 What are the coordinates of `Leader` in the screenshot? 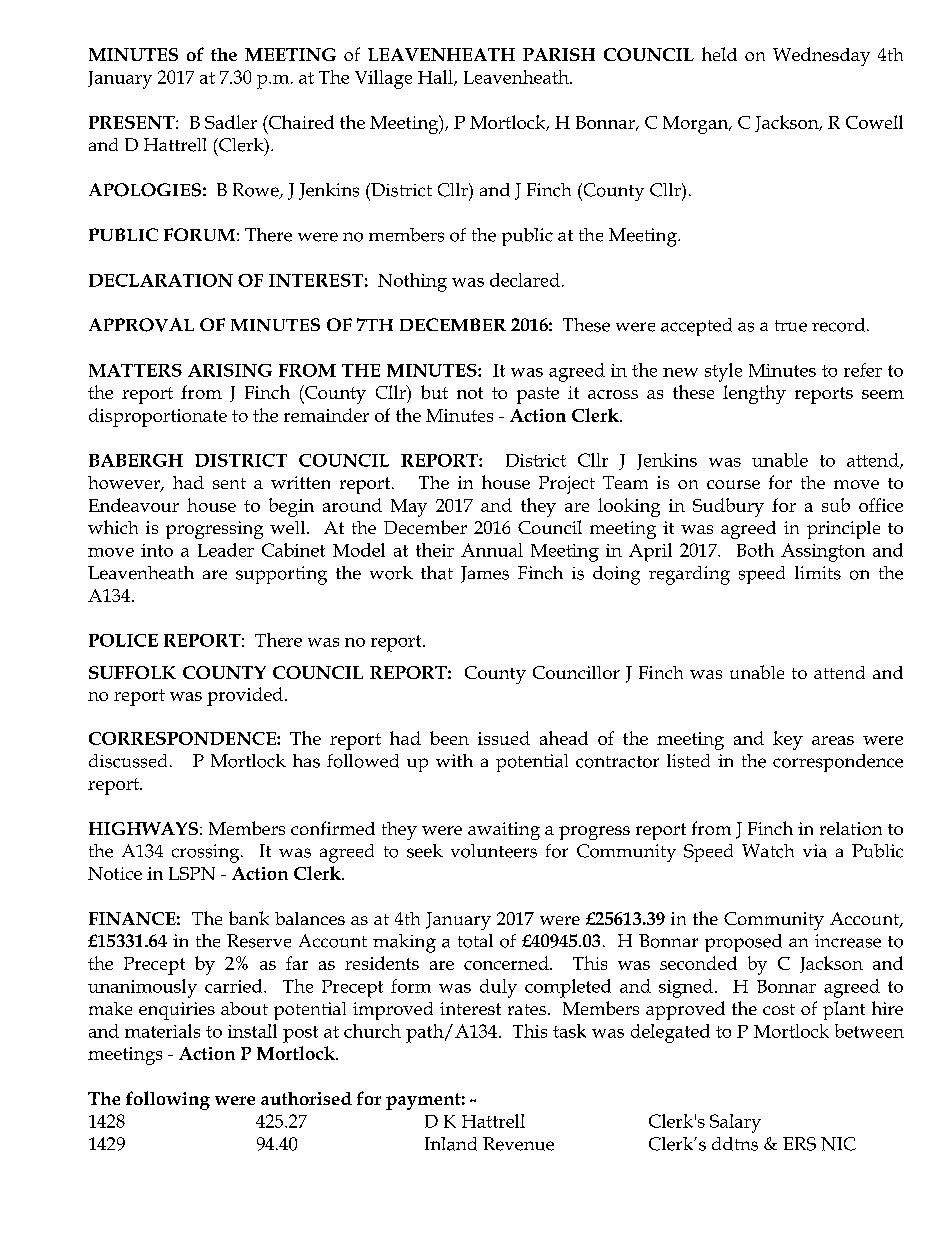 It's located at (226, 550).
